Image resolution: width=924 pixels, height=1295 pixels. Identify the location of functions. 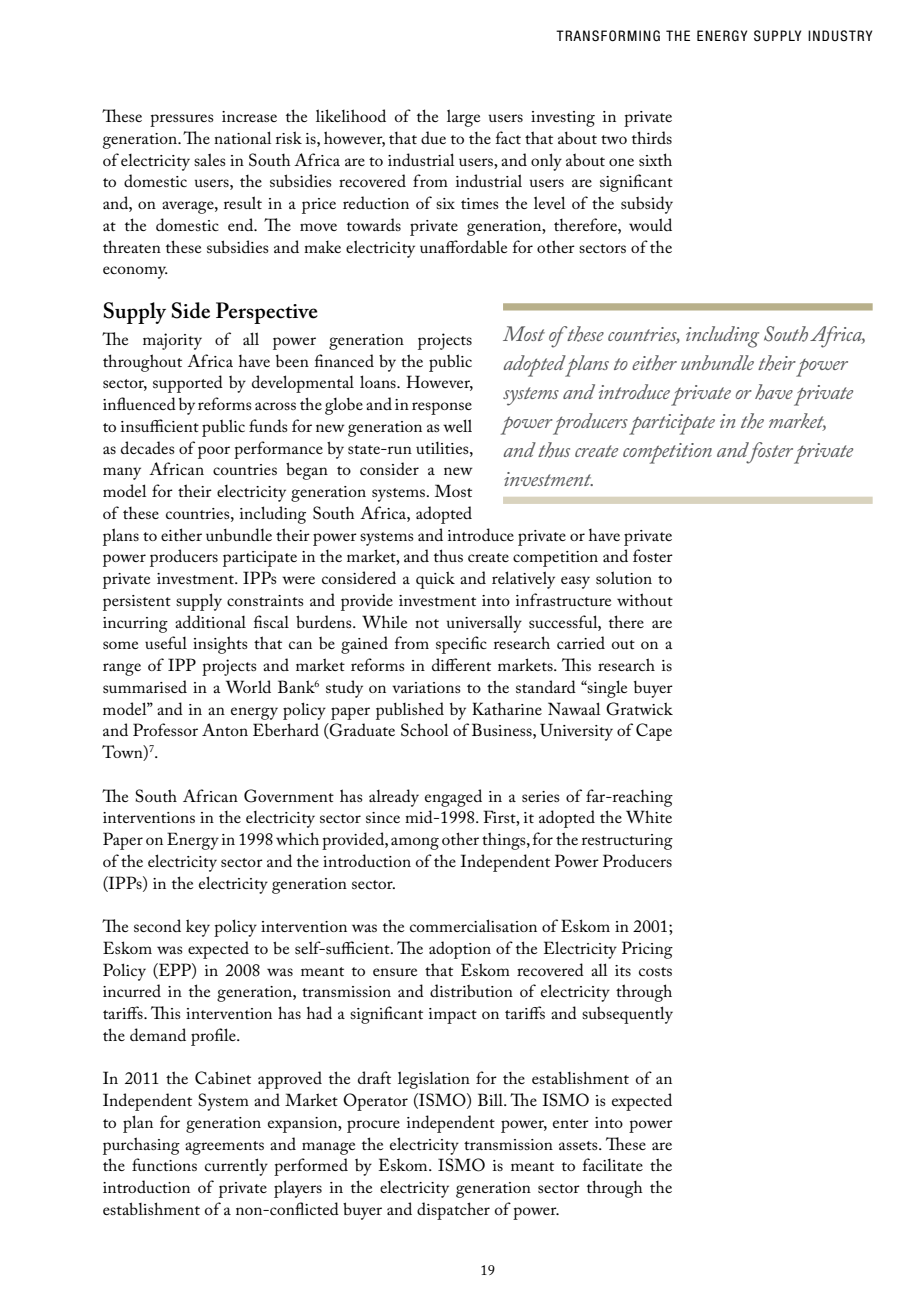
(164, 1164).
